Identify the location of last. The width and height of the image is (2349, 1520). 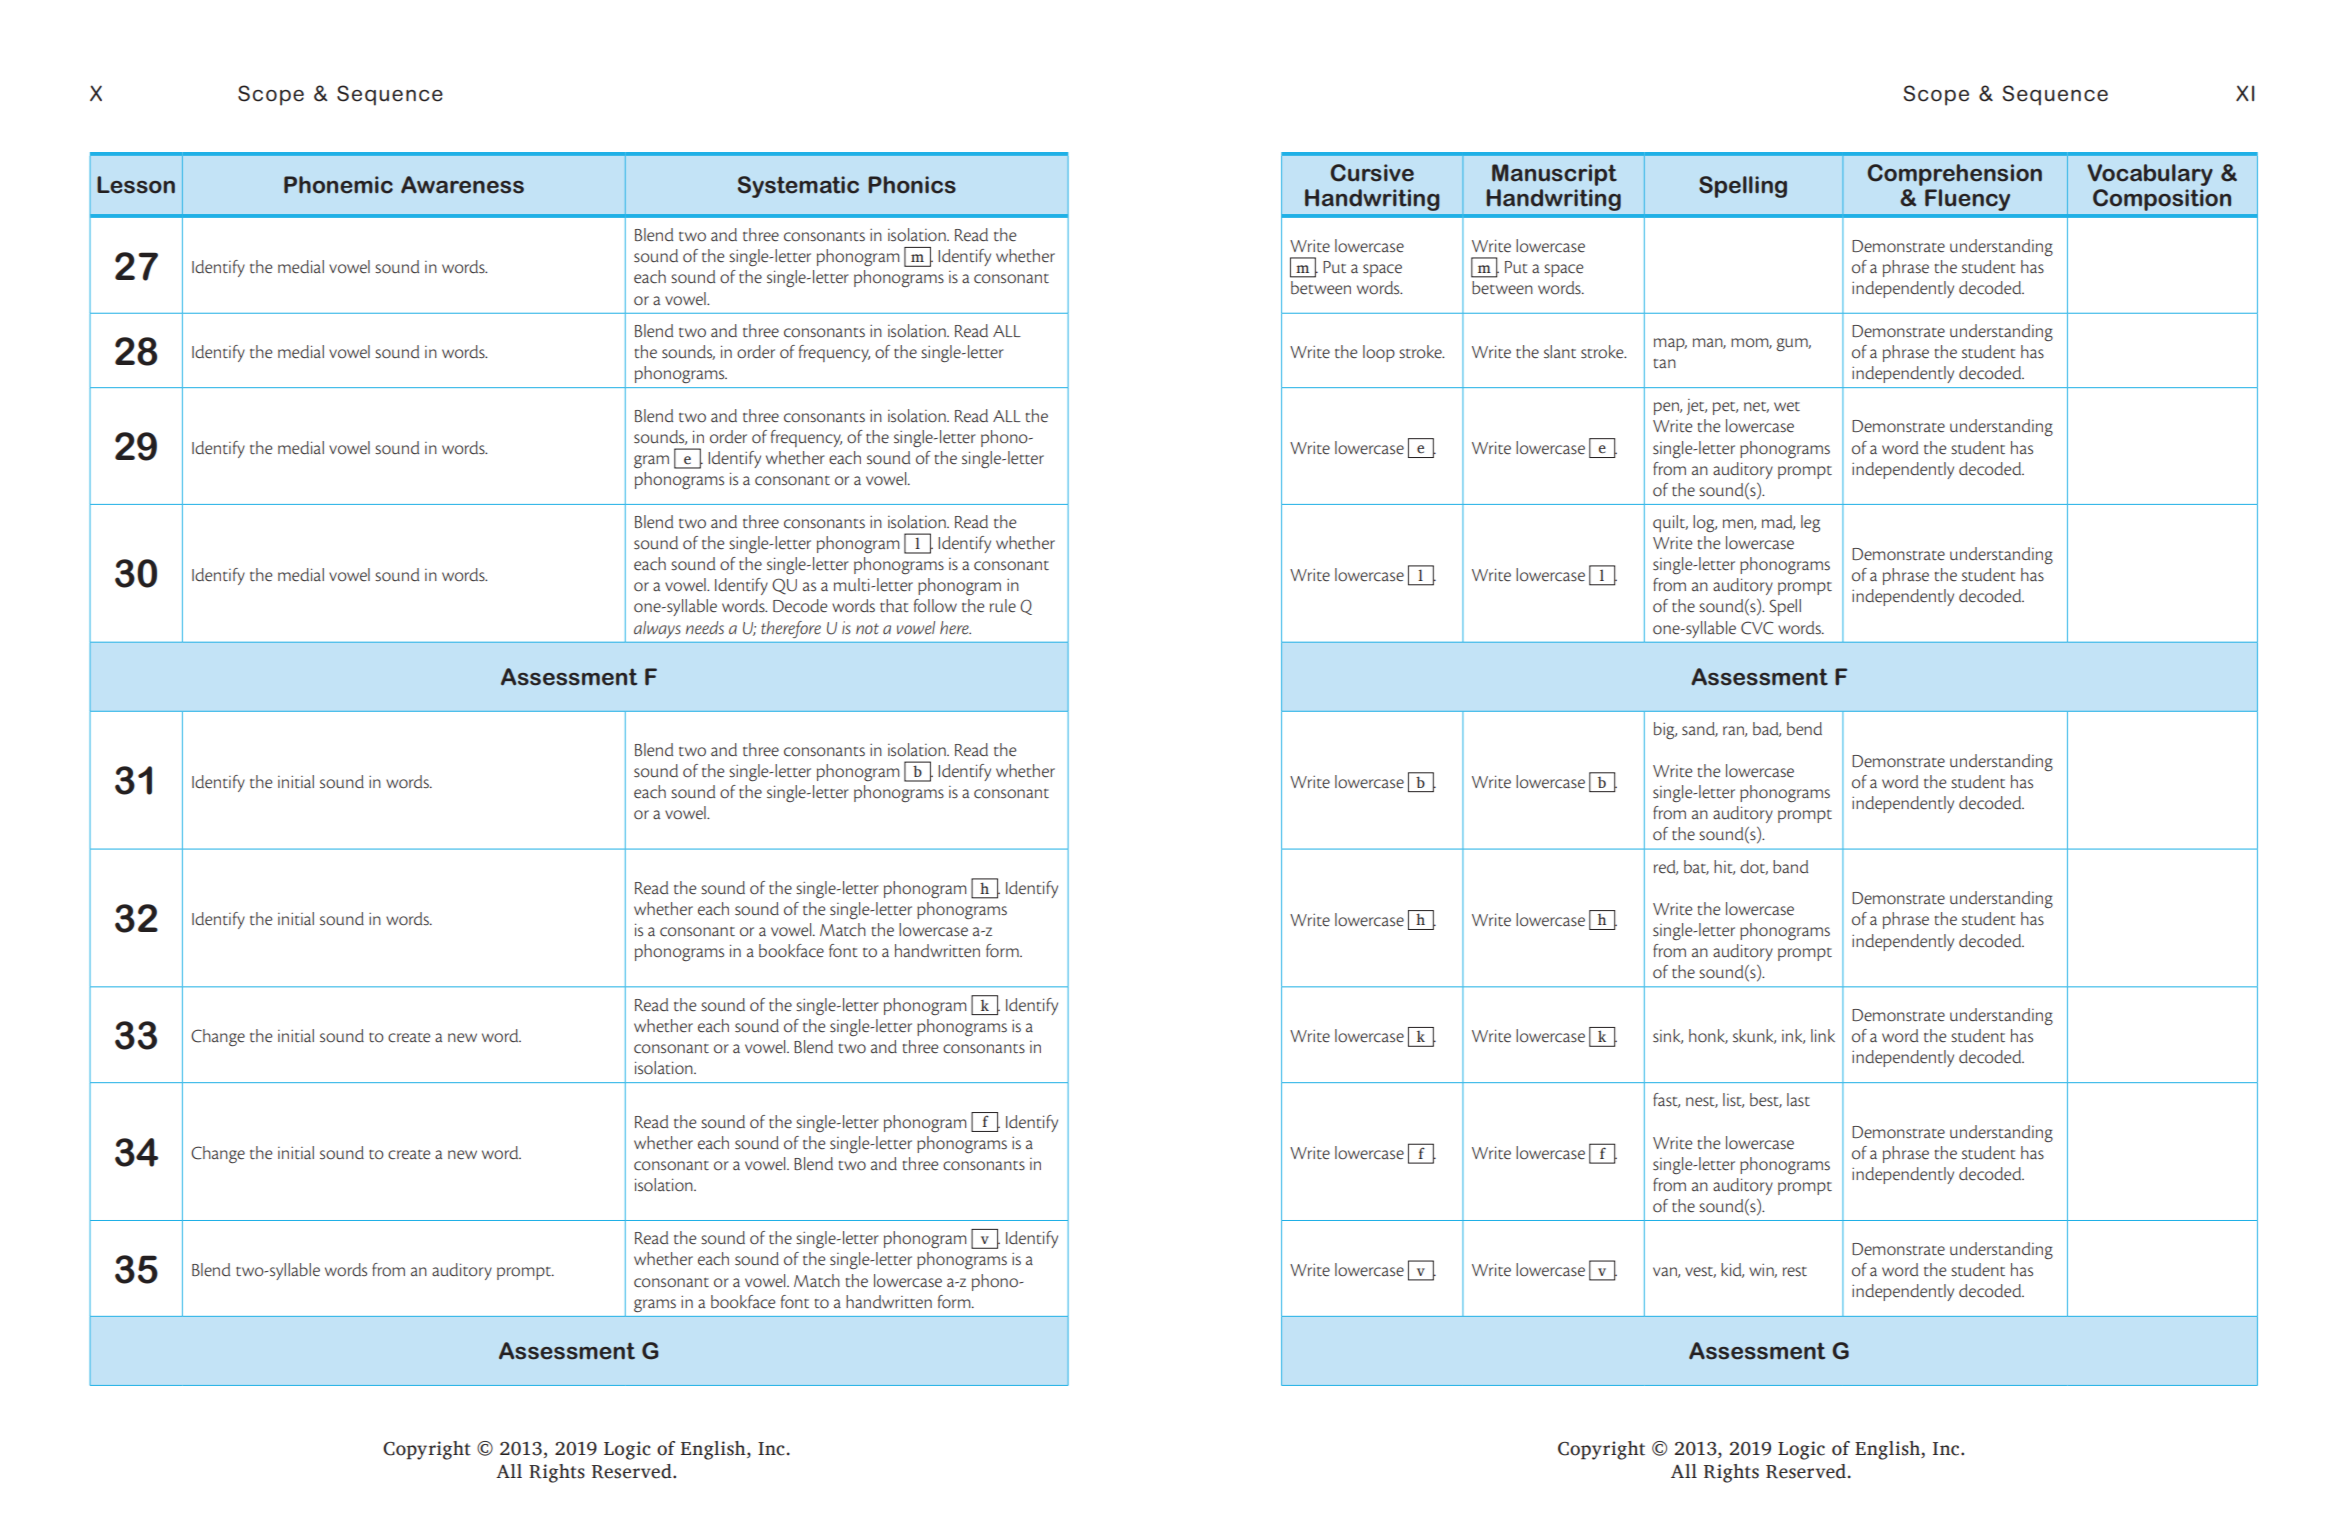
(1798, 1100).
